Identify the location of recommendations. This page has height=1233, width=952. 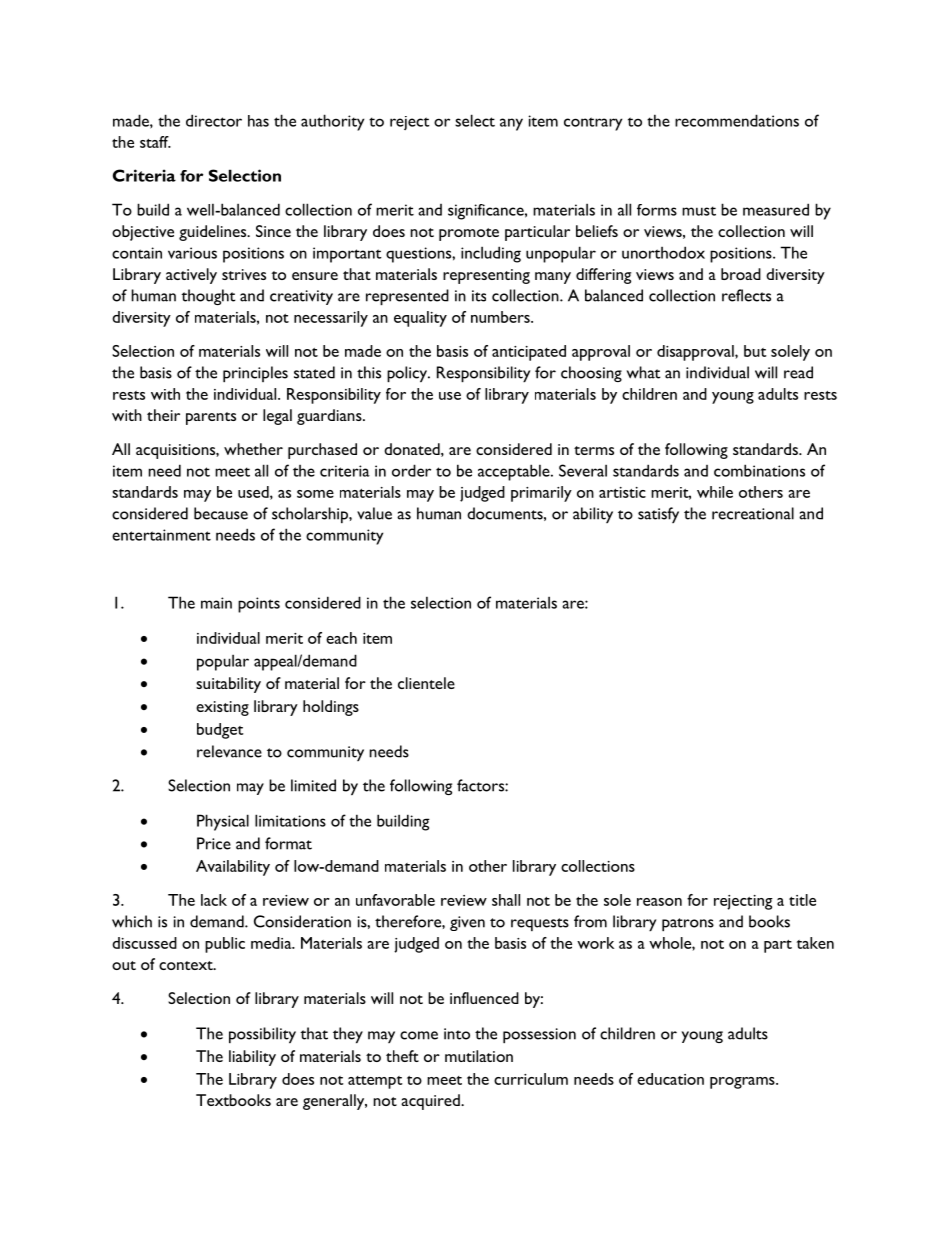
(737, 120).
